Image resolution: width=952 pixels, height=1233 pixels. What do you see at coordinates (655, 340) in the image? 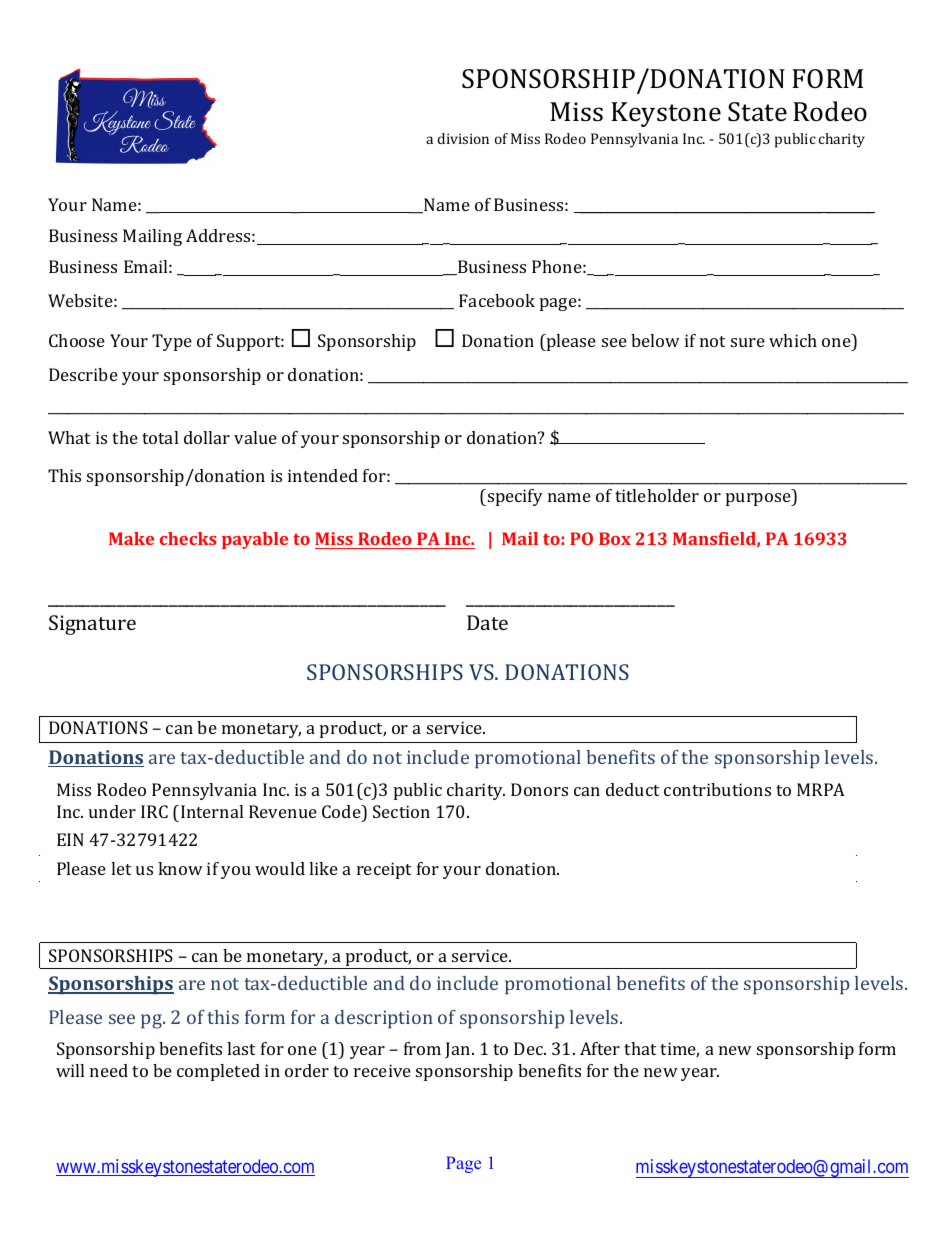
I see `below` at bounding box center [655, 340].
